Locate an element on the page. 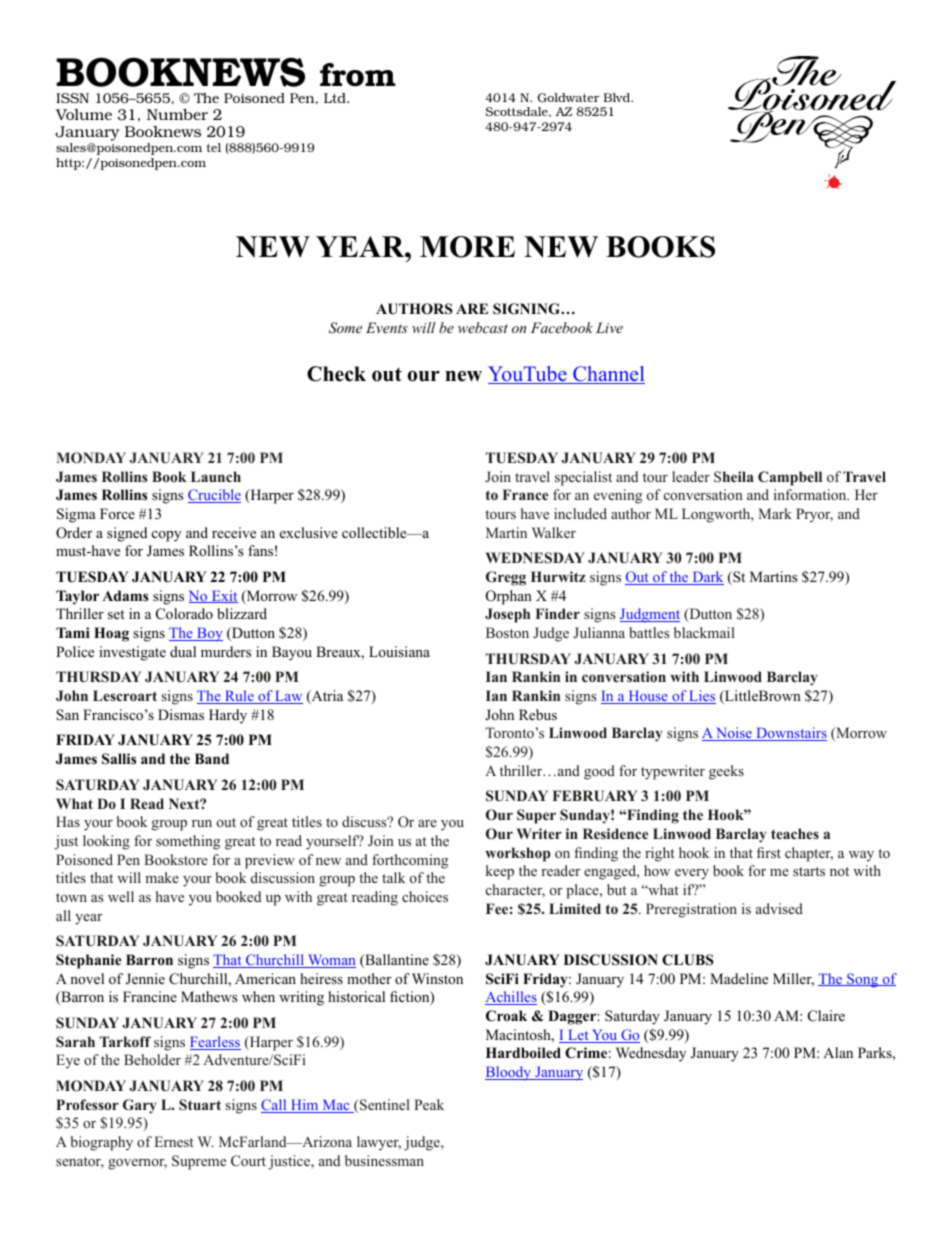 The height and width of the page is (1233, 952). Launch is located at coordinates (216, 476).
